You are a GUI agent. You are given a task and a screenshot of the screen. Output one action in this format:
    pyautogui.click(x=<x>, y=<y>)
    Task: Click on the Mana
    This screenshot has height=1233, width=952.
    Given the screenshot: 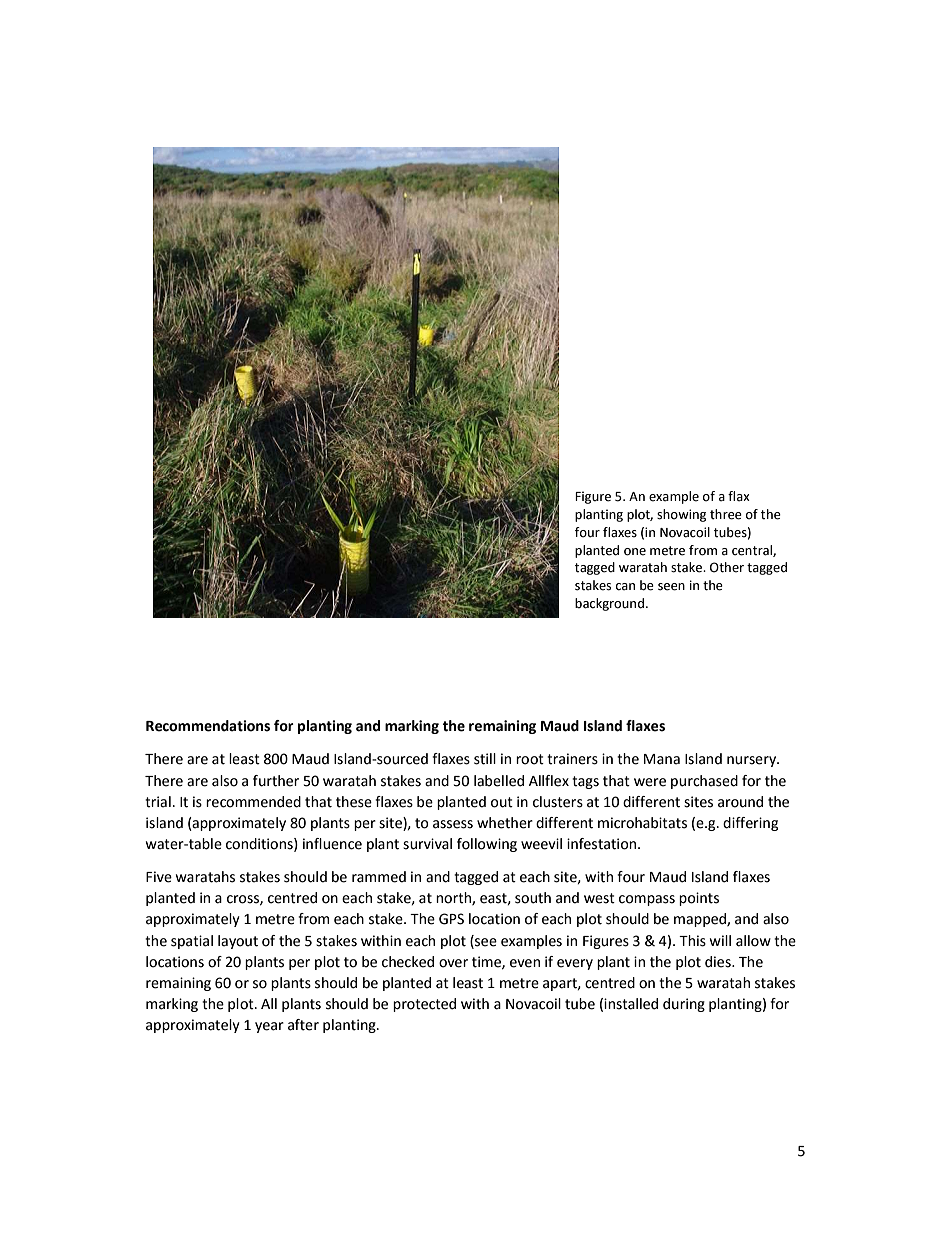 What is the action you would take?
    pyautogui.click(x=662, y=759)
